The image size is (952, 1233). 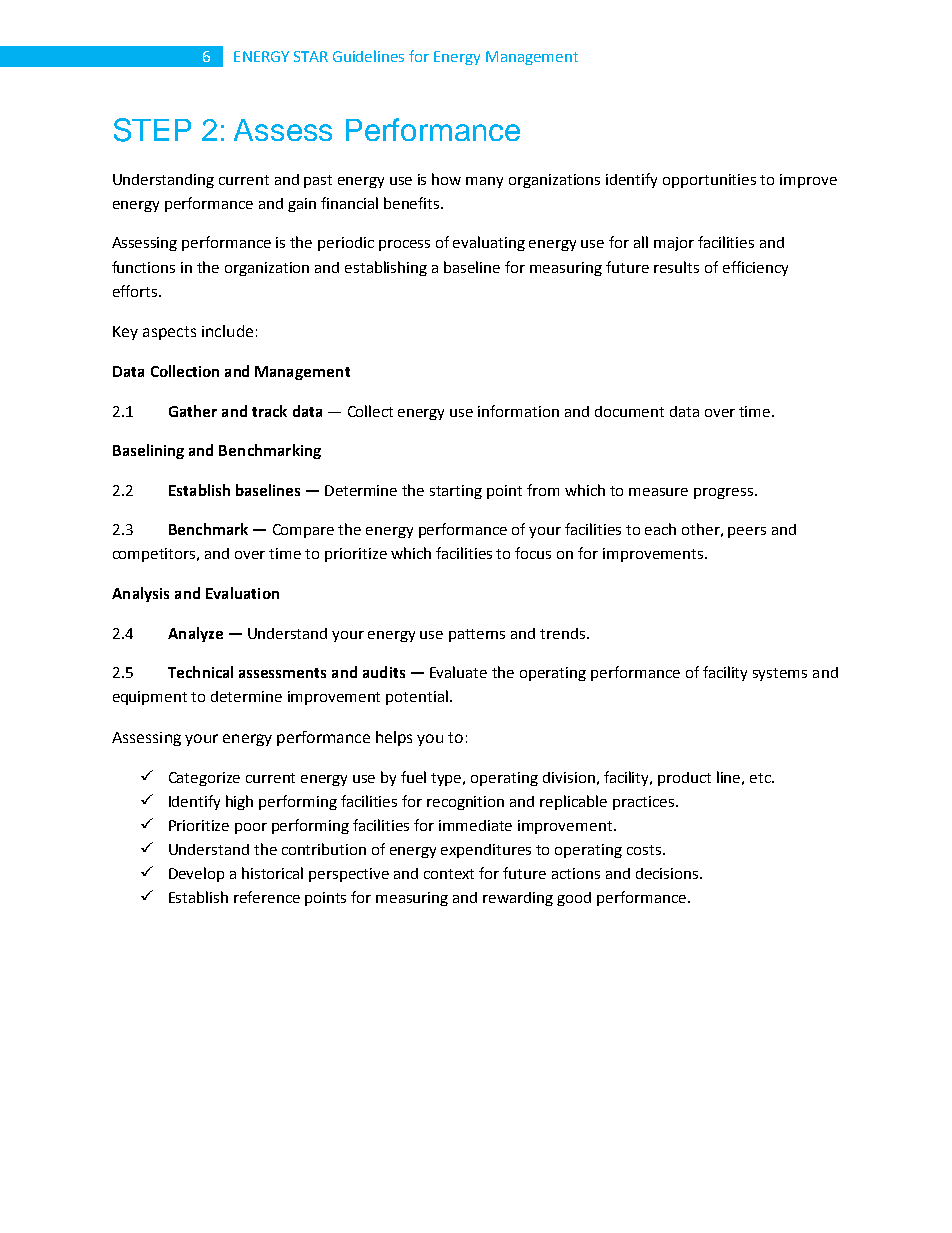 What do you see at coordinates (518, 411) in the screenshot?
I see `information` at bounding box center [518, 411].
